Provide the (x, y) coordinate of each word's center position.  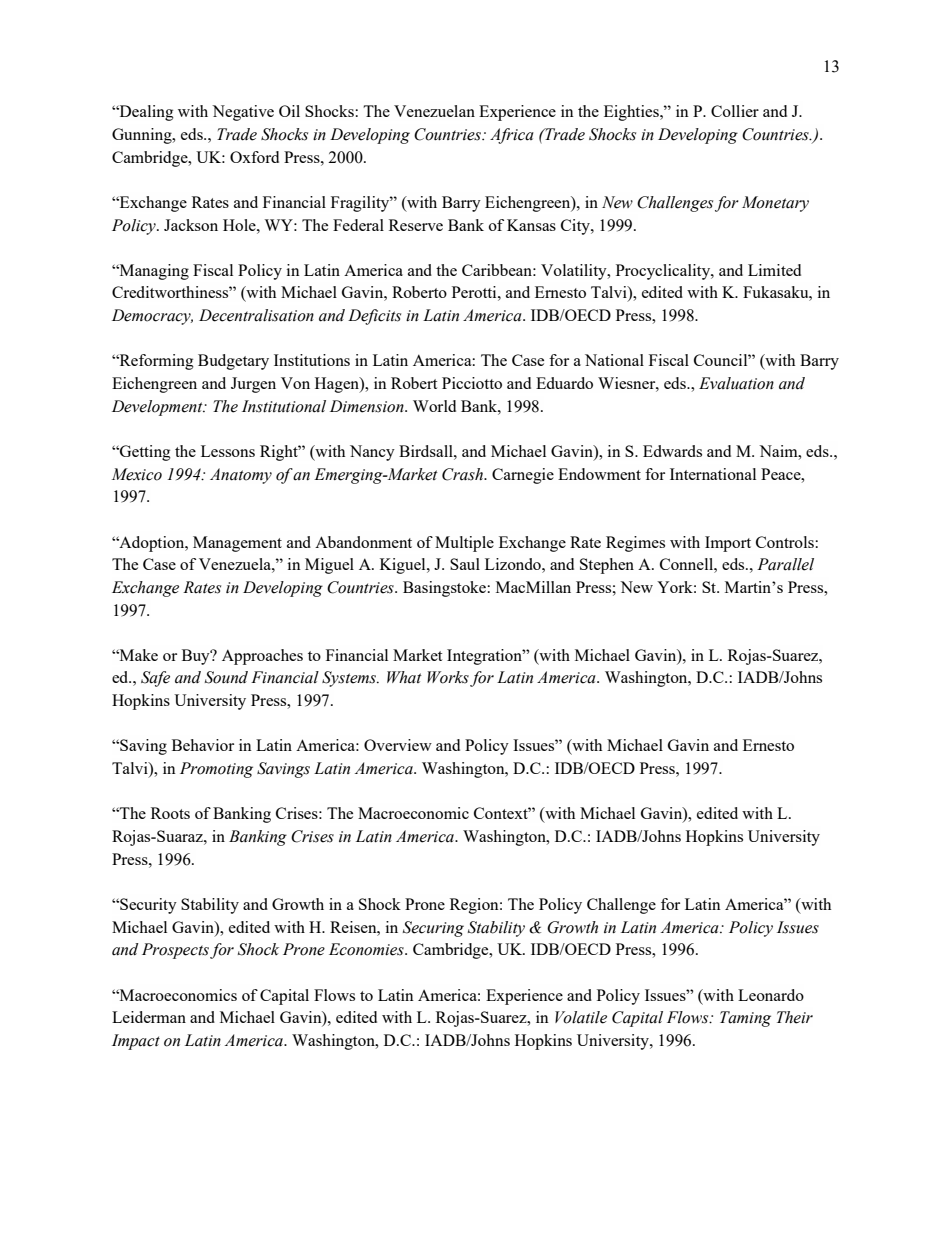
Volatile (581, 1017)
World (434, 406)
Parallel (785, 564)
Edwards (672, 451)
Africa (512, 136)
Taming (745, 1019)
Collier (735, 111)
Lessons (228, 451)
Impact (136, 1042)
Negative (243, 113)
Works (448, 677)
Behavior (203, 745)
